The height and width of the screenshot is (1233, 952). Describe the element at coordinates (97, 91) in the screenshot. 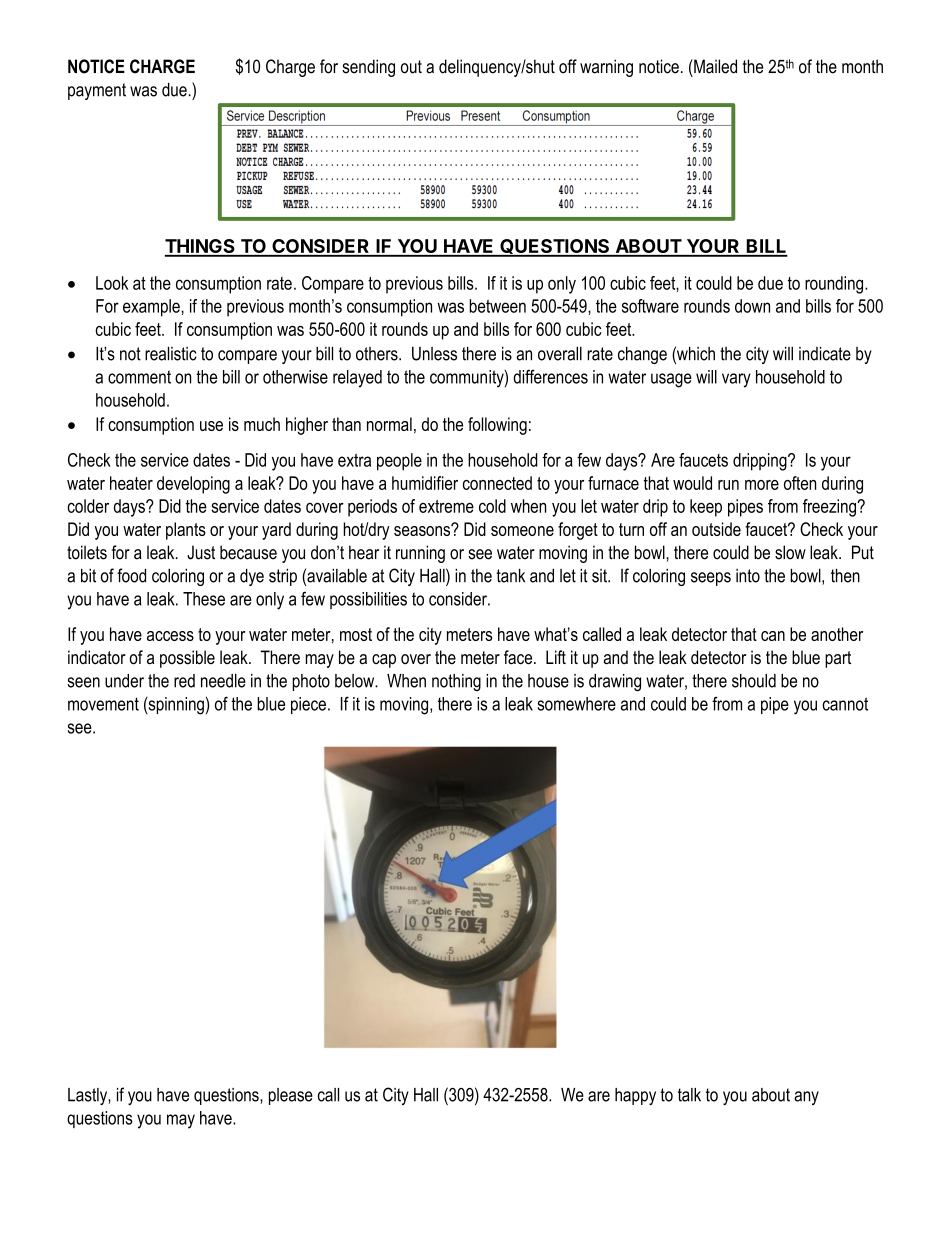

I see `payment` at that location.
